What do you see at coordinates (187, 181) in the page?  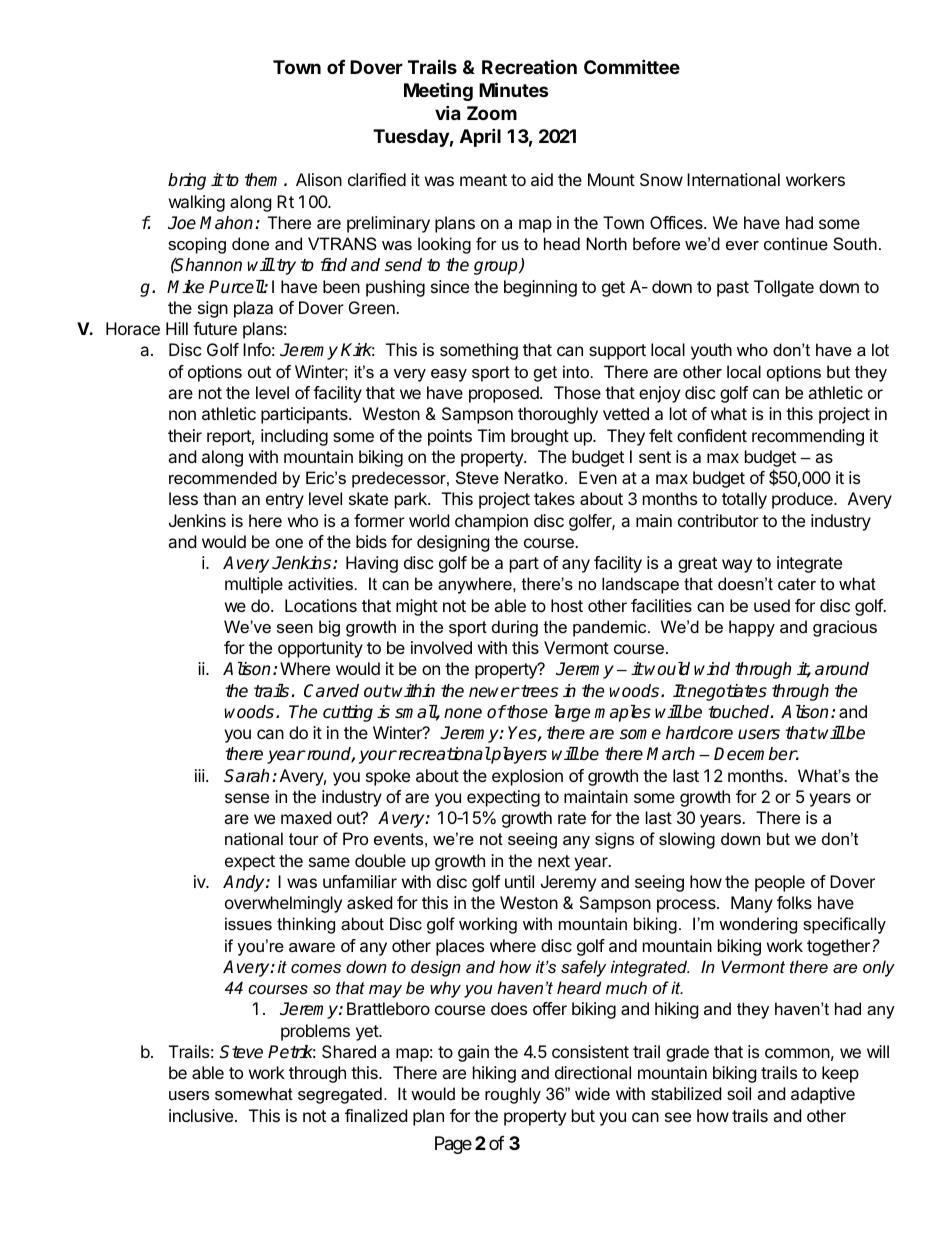 I see `bring` at bounding box center [187, 181].
